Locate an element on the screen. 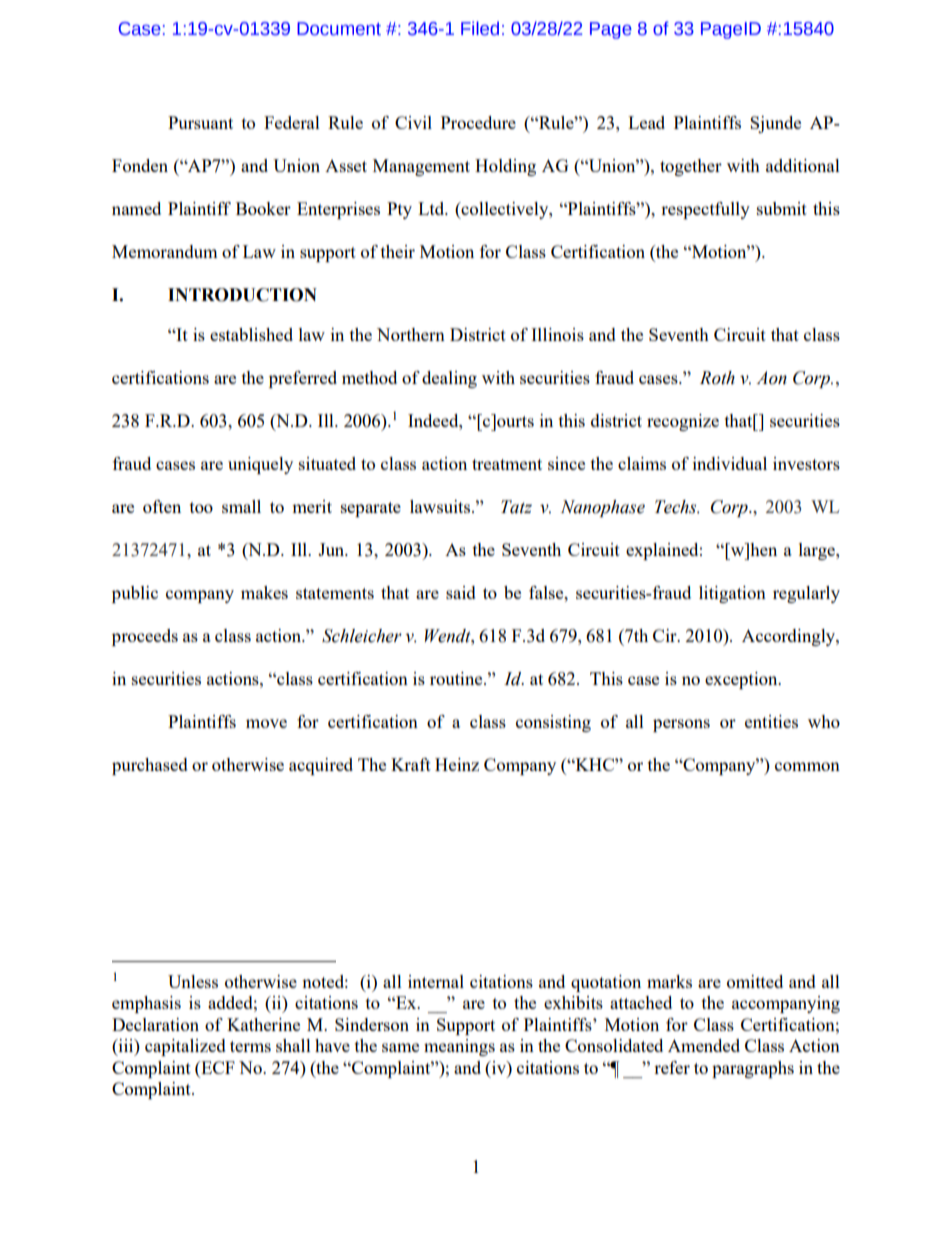 Image resolution: width=952 pixels, height=1233 pixels. capitalized is located at coordinates (185, 1047).
